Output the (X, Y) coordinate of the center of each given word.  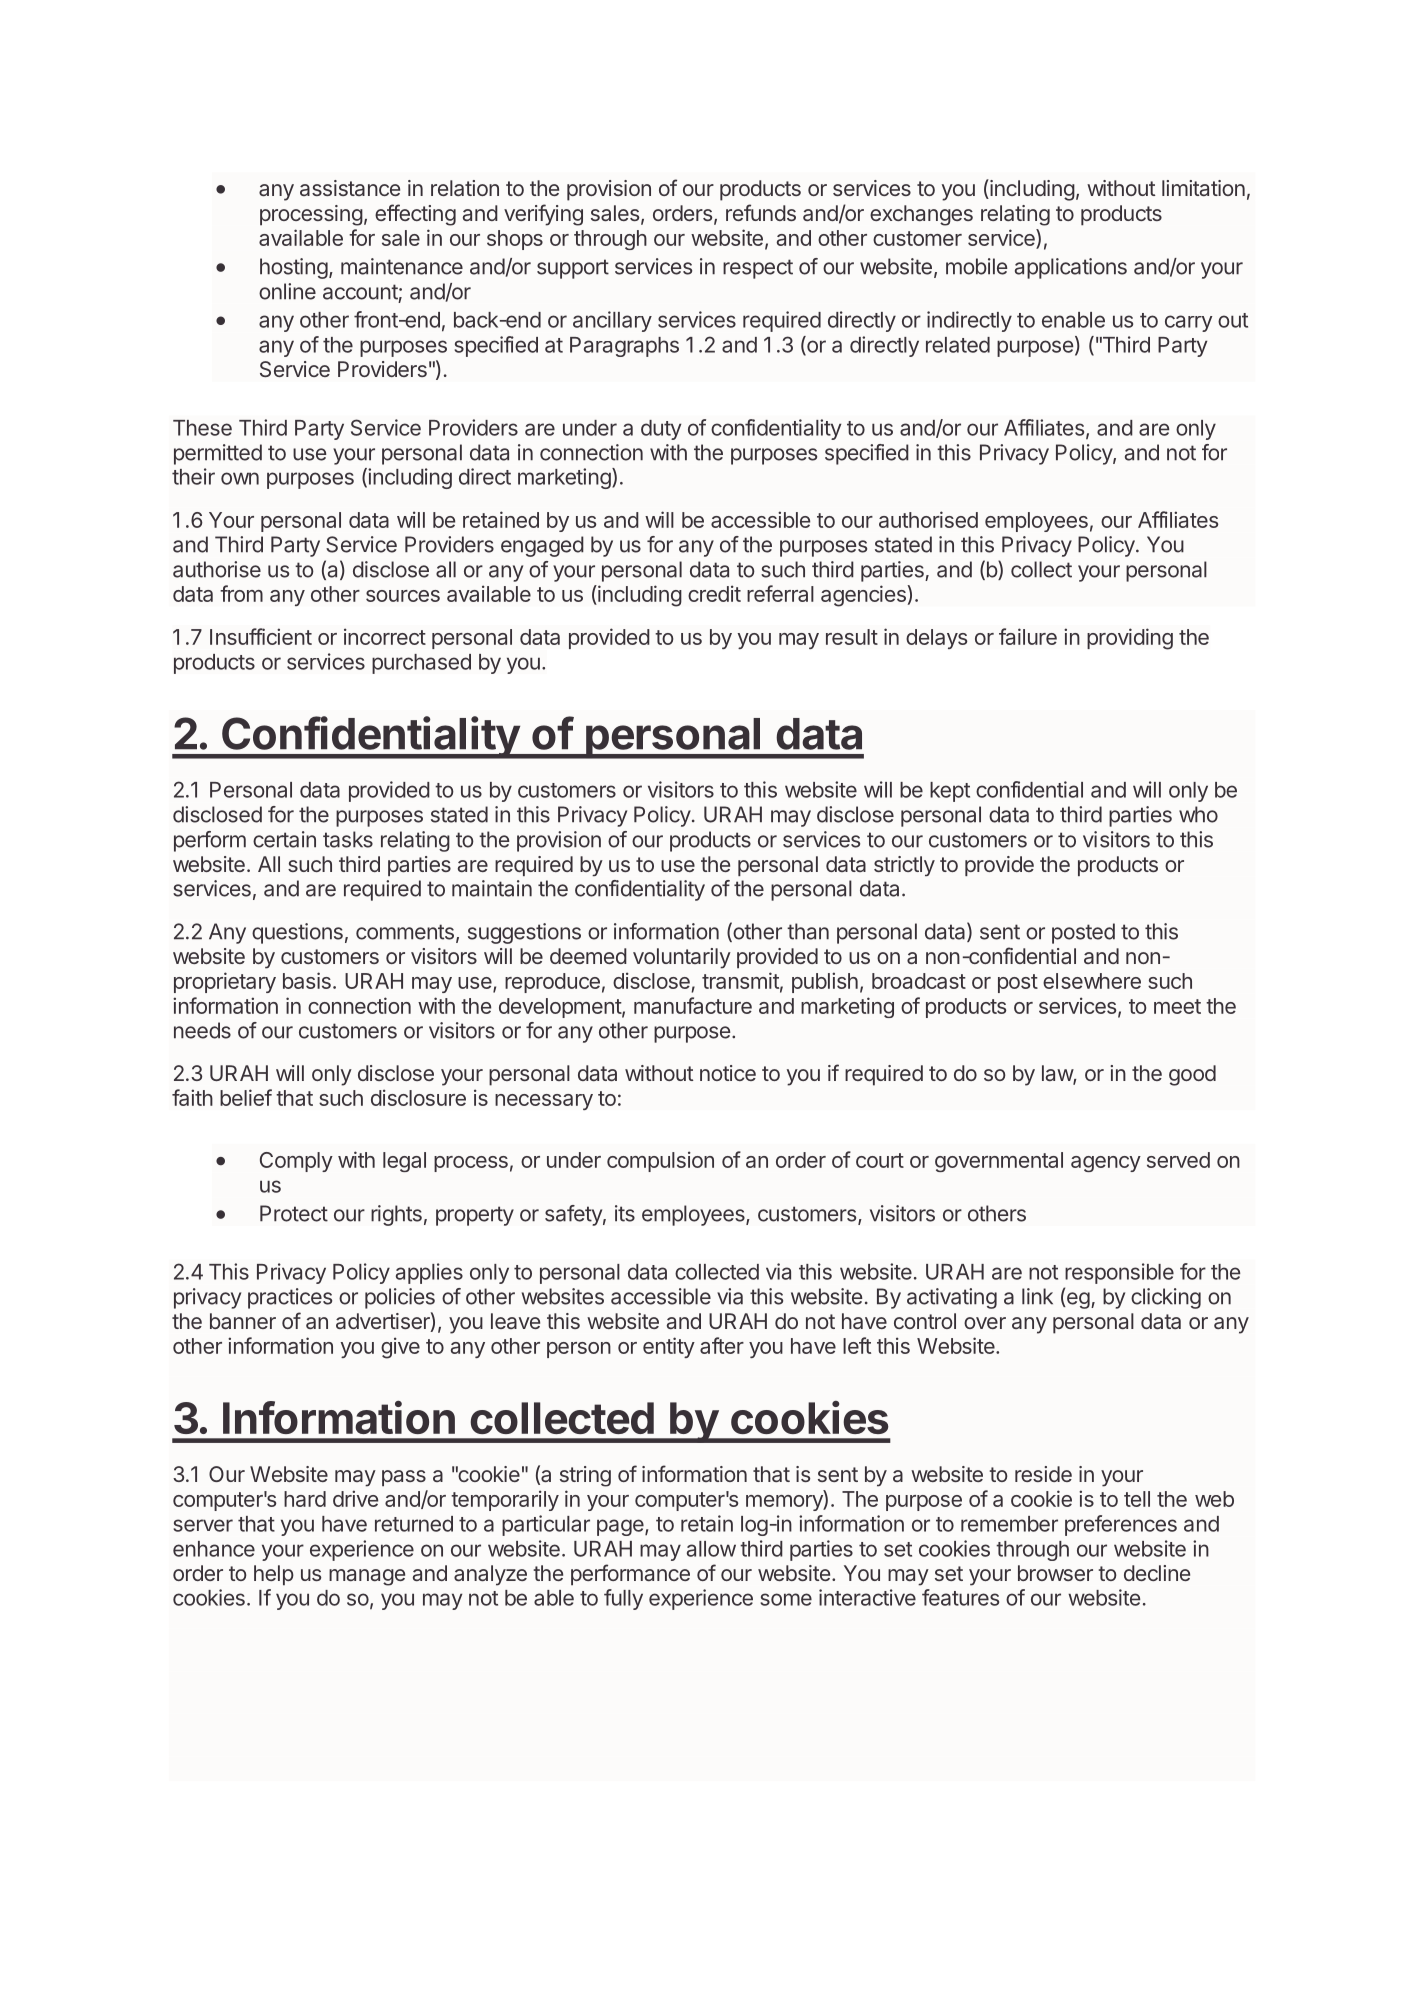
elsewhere (1092, 981)
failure (1028, 636)
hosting (294, 268)
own (240, 478)
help (274, 1575)
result (852, 637)
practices (290, 1298)
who (1198, 814)
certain (284, 839)
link (1037, 1296)
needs (202, 1030)
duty (661, 430)
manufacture (693, 1005)
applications (1071, 268)
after (722, 1345)
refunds (761, 212)
